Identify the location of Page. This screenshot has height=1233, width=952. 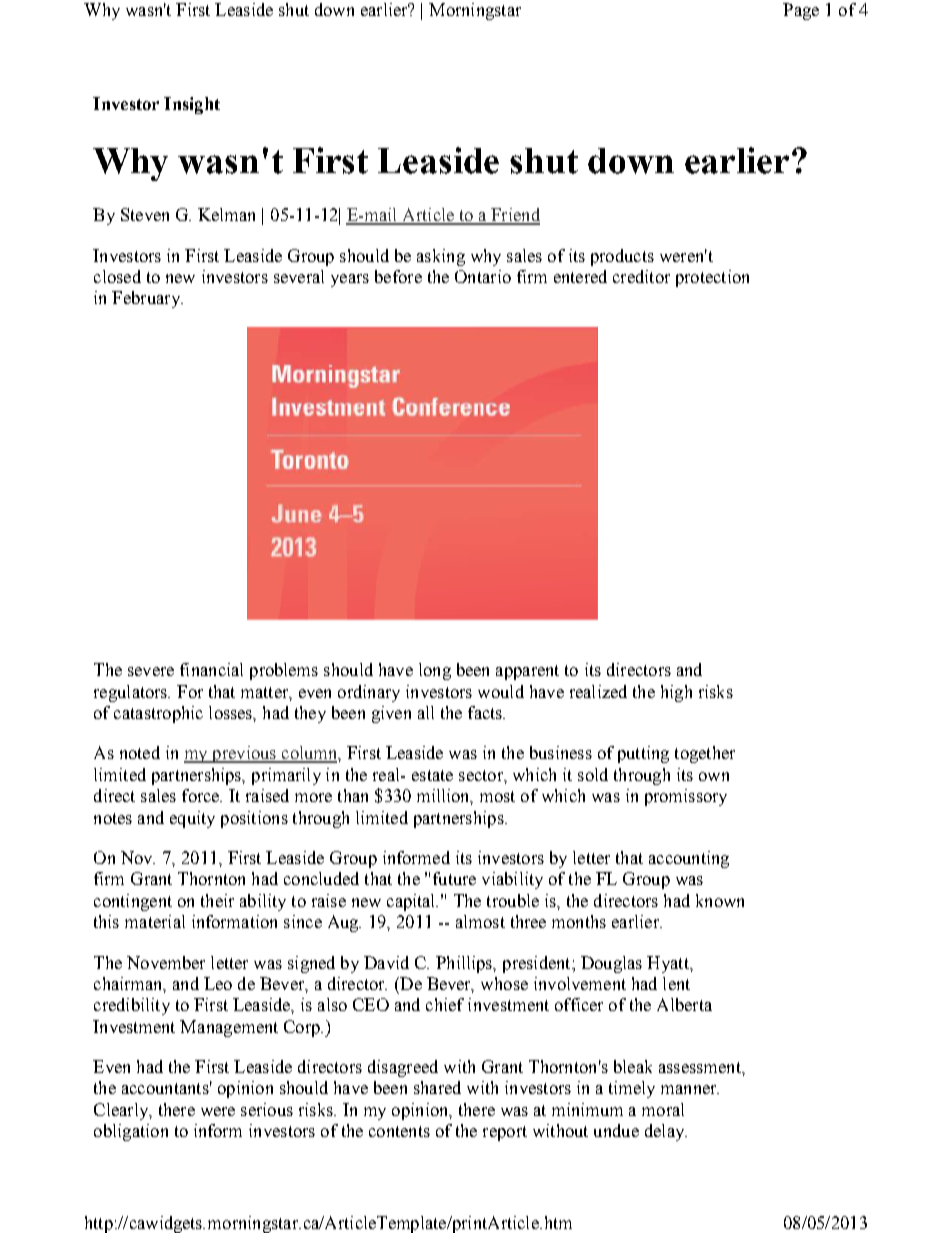
(801, 11).
